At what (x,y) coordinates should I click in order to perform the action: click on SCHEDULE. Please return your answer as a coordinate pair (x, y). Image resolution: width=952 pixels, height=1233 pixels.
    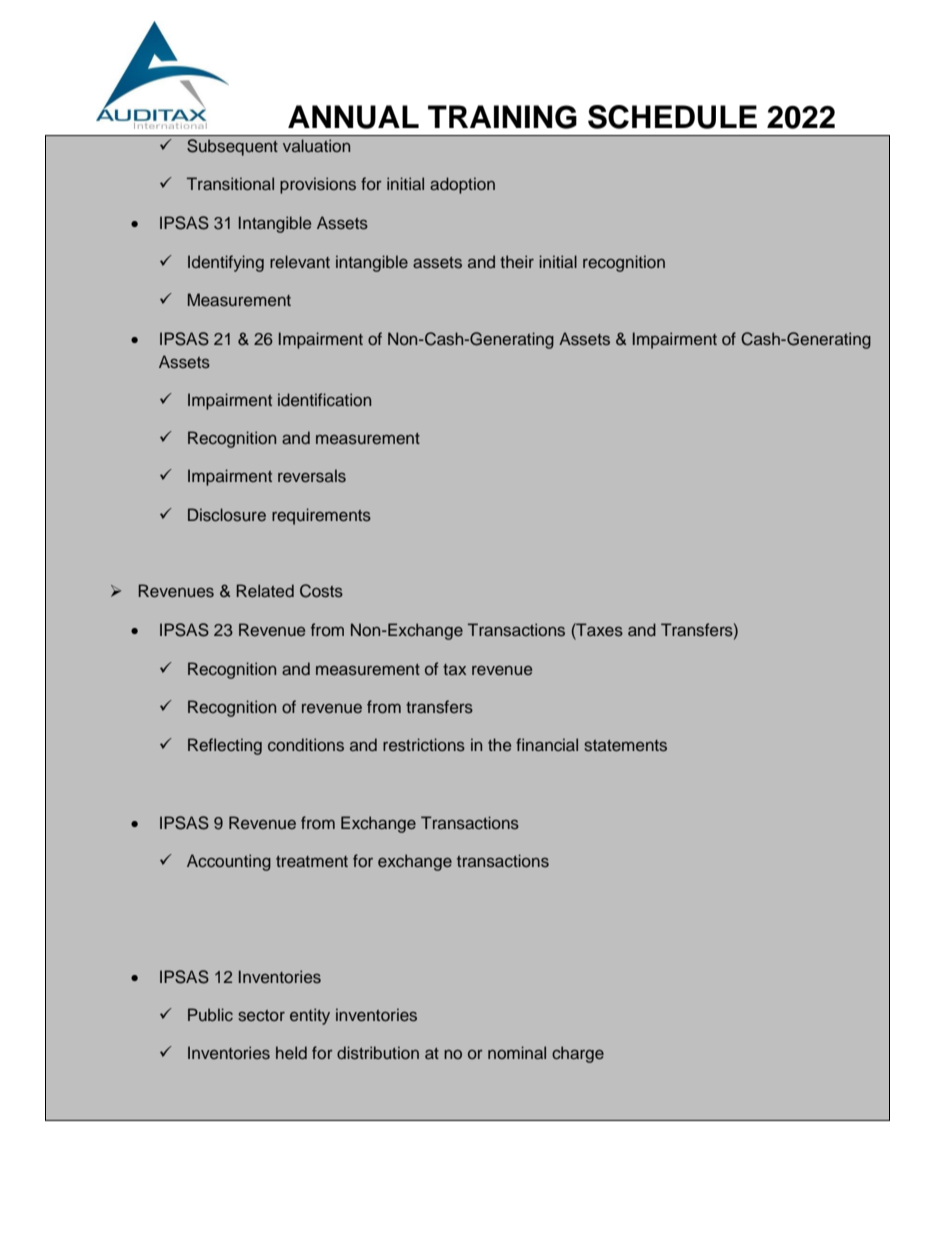
    Looking at the image, I should click on (672, 117).
